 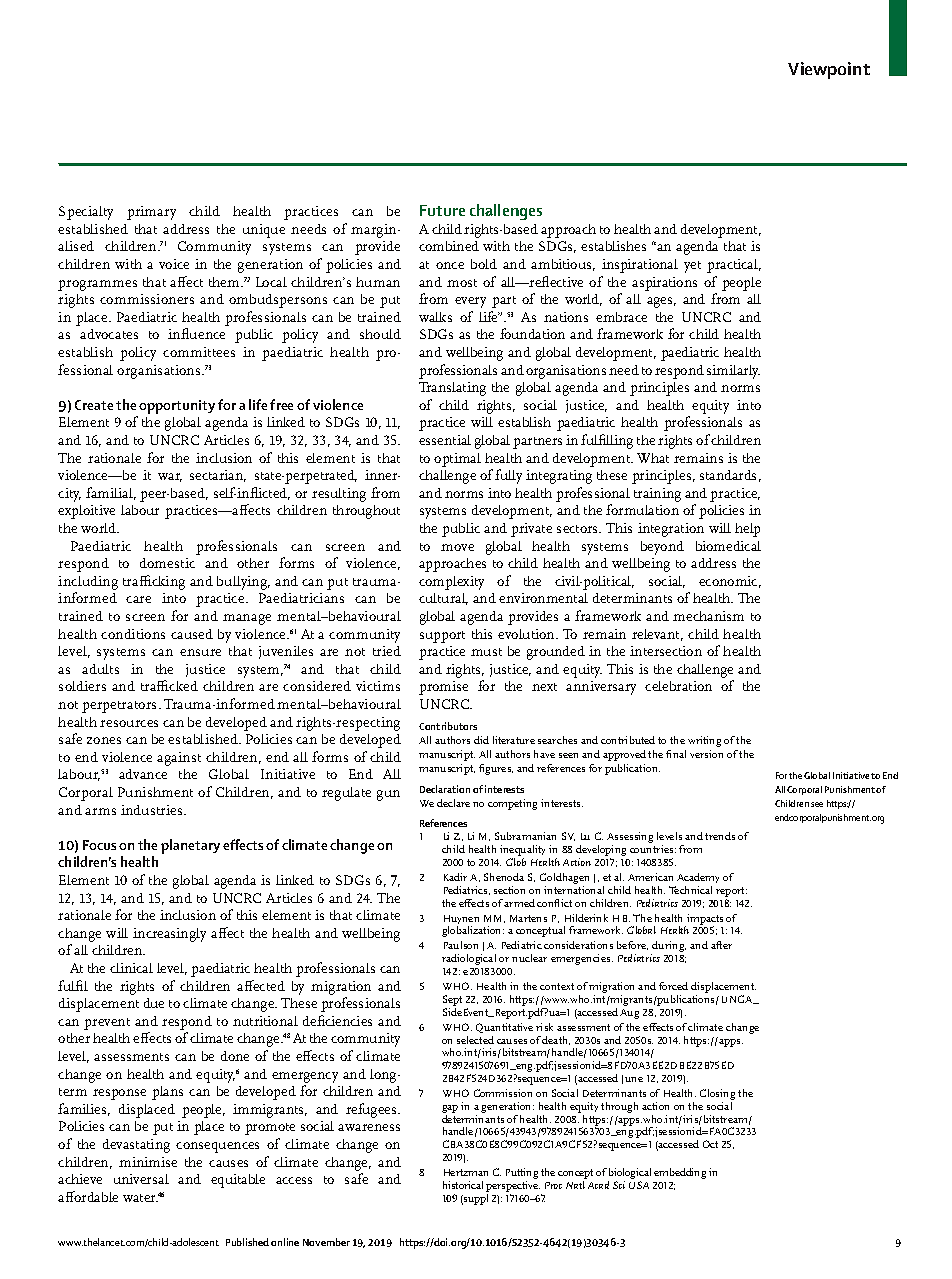 What do you see at coordinates (196, 333) in the screenshot?
I see `influence` at bounding box center [196, 333].
